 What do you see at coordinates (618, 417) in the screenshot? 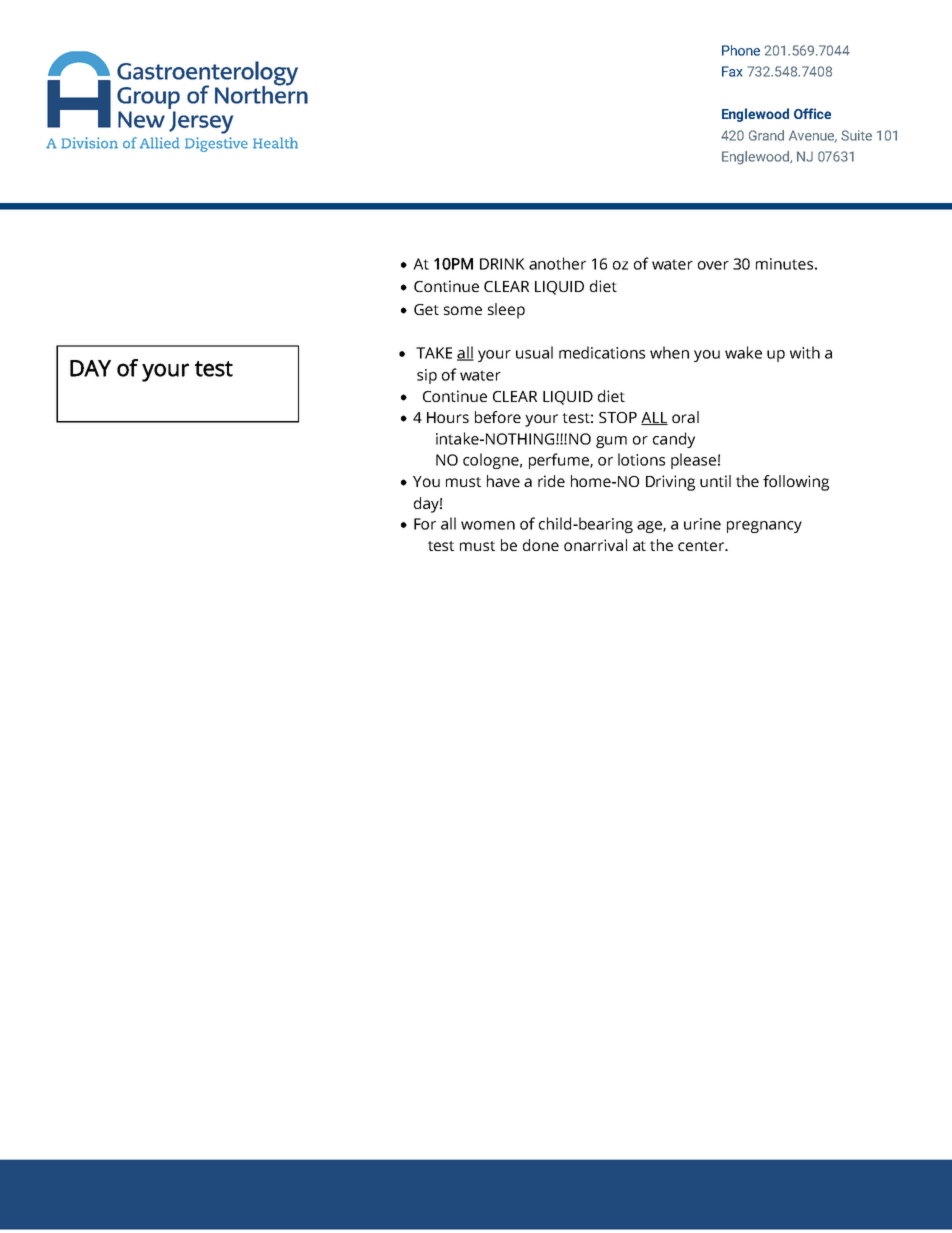
I see `STOP` at bounding box center [618, 417].
